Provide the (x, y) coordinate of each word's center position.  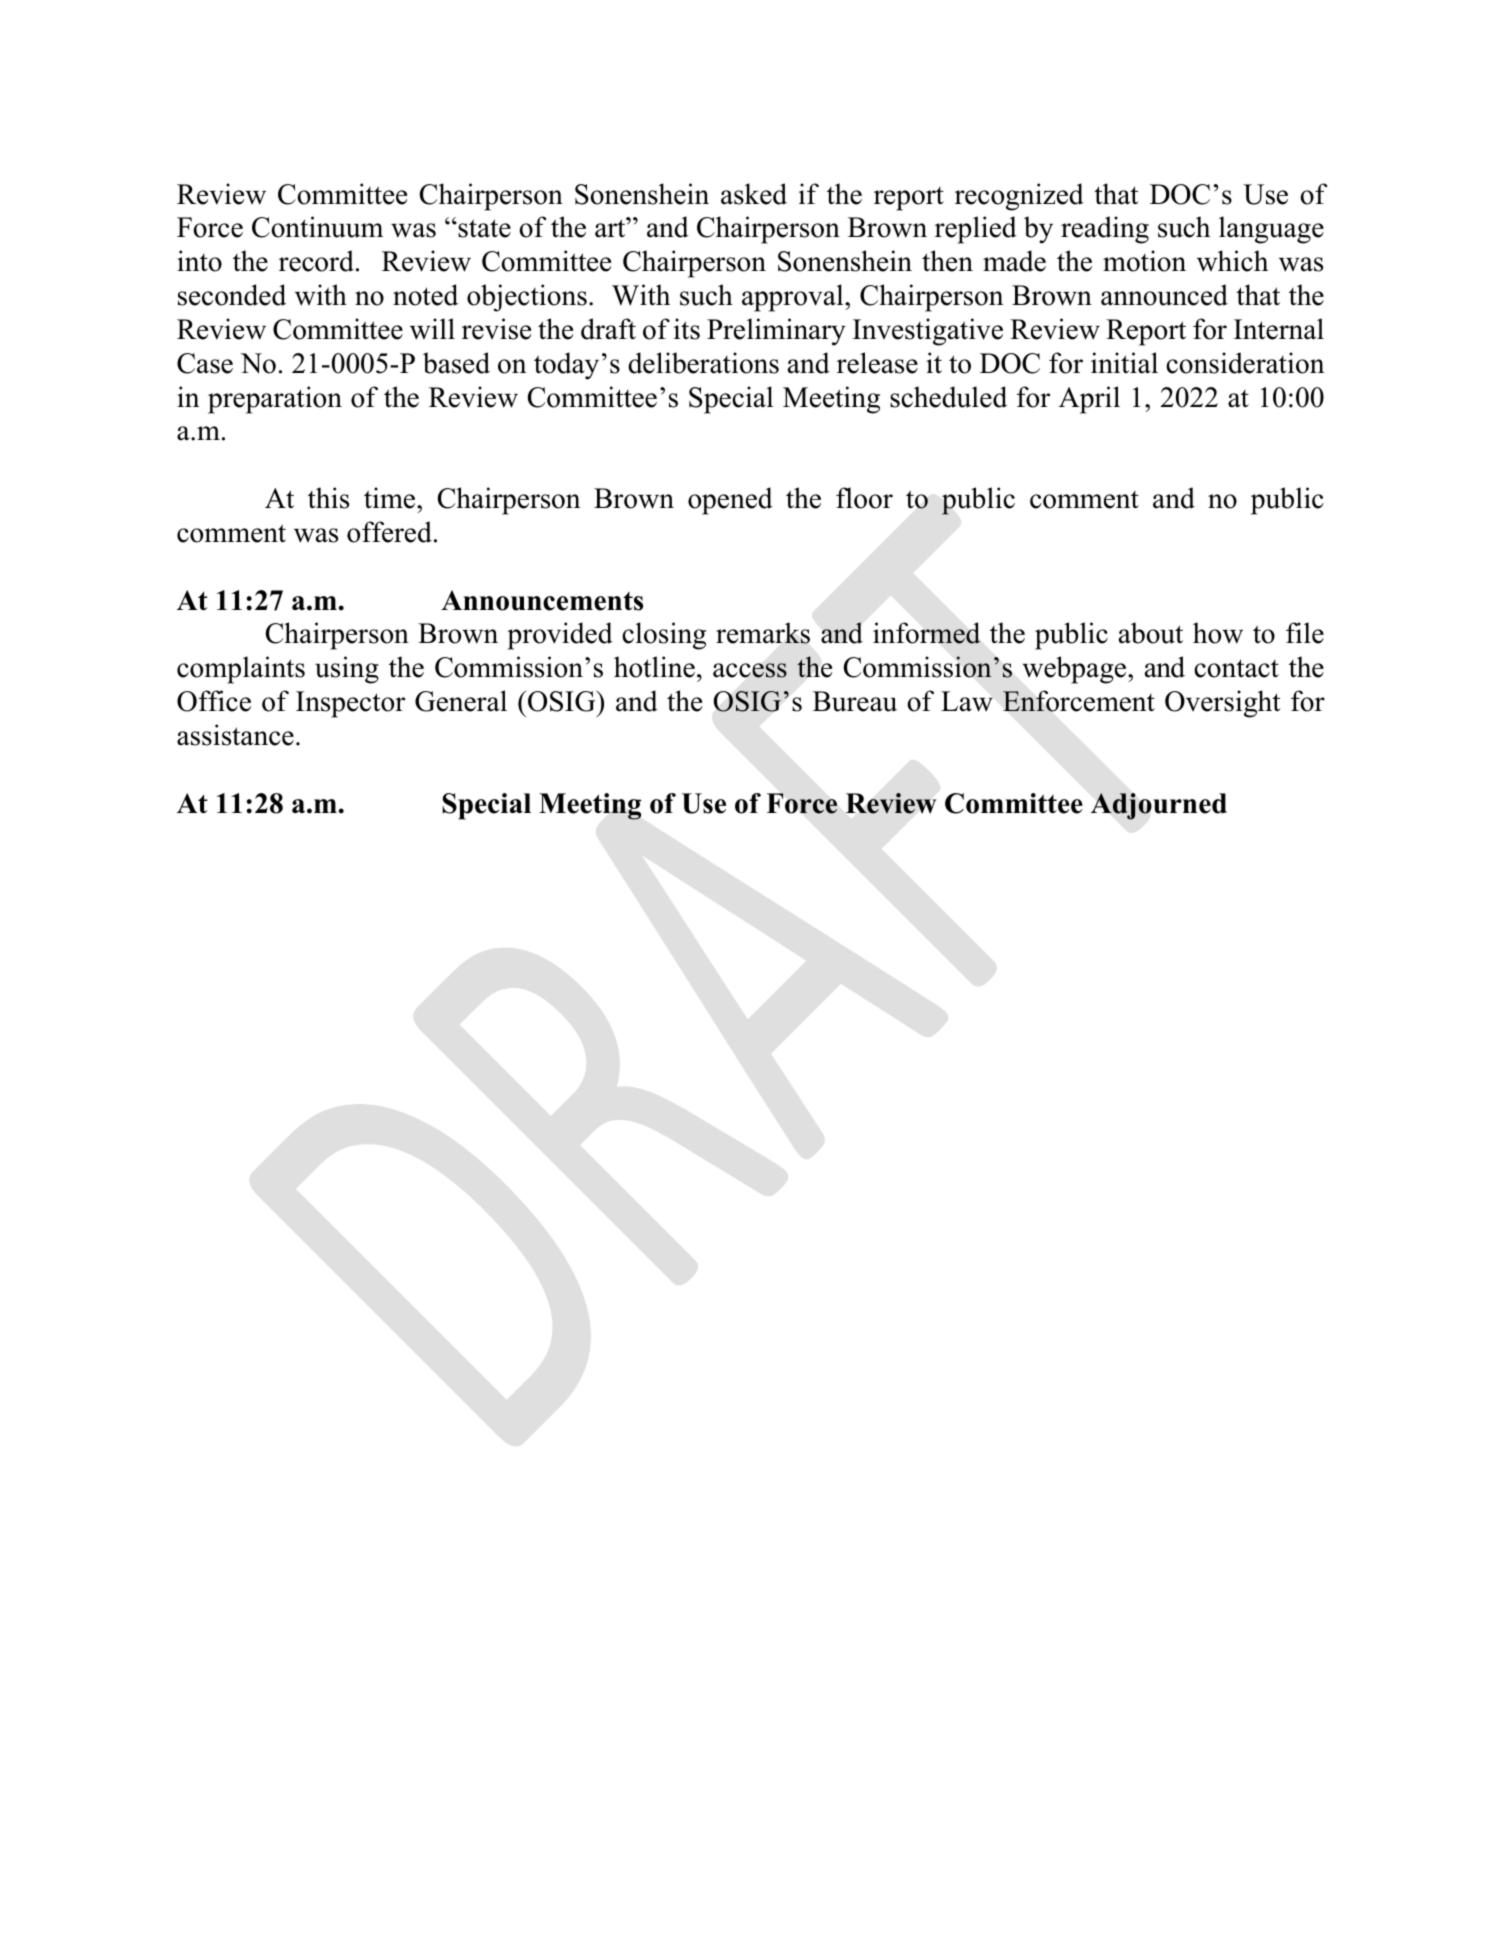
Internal (1279, 329)
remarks (763, 633)
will (432, 329)
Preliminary (776, 332)
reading (1105, 230)
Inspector (350, 704)
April (1089, 400)
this (328, 498)
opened (730, 501)
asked (754, 194)
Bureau (855, 701)
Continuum (317, 227)
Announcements (542, 600)
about (1151, 633)
